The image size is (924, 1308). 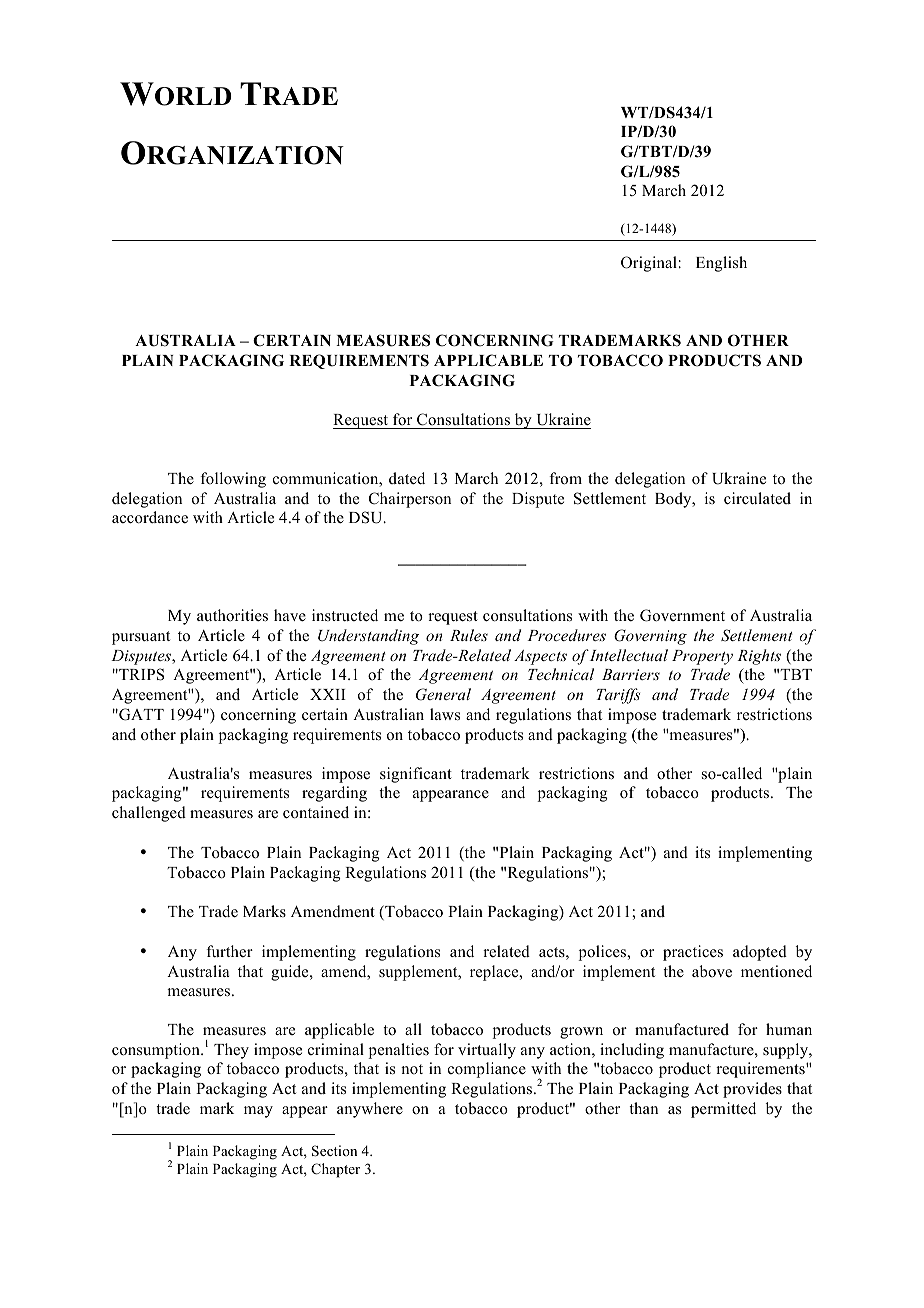 I want to click on Government, so click(x=682, y=615).
